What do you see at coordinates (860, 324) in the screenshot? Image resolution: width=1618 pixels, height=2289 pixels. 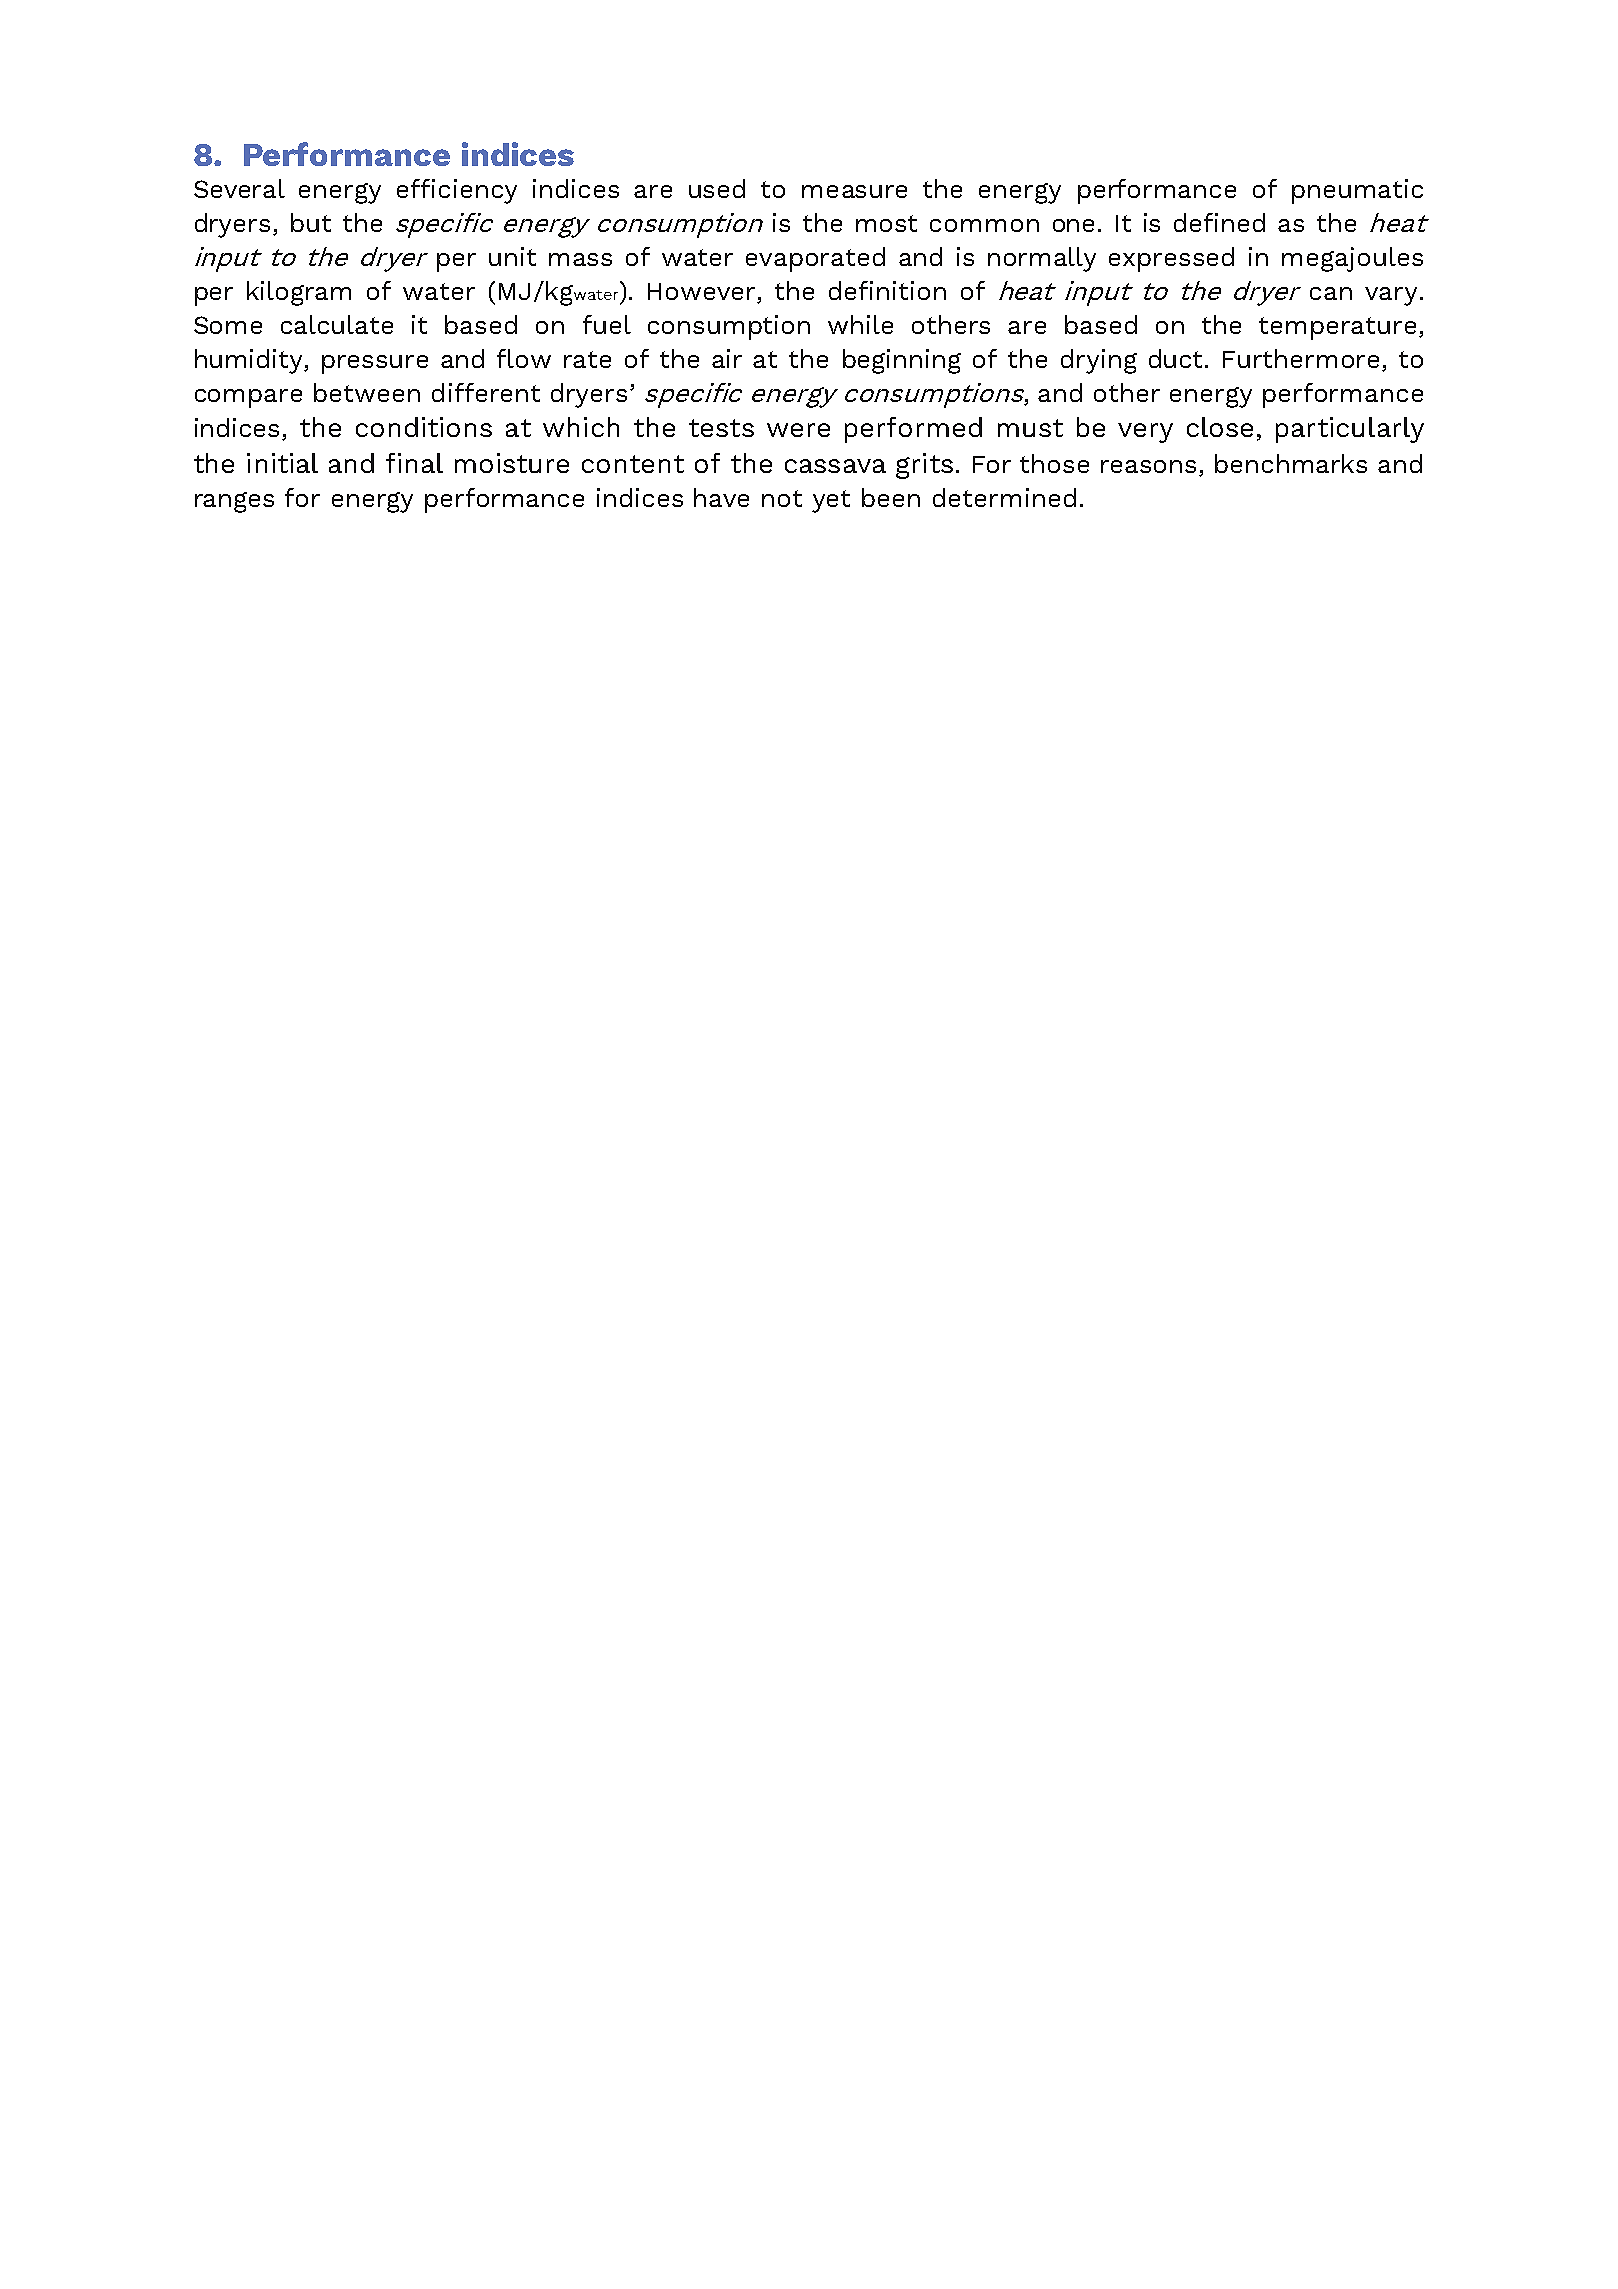 I see `while` at bounding box center [860, 324].
